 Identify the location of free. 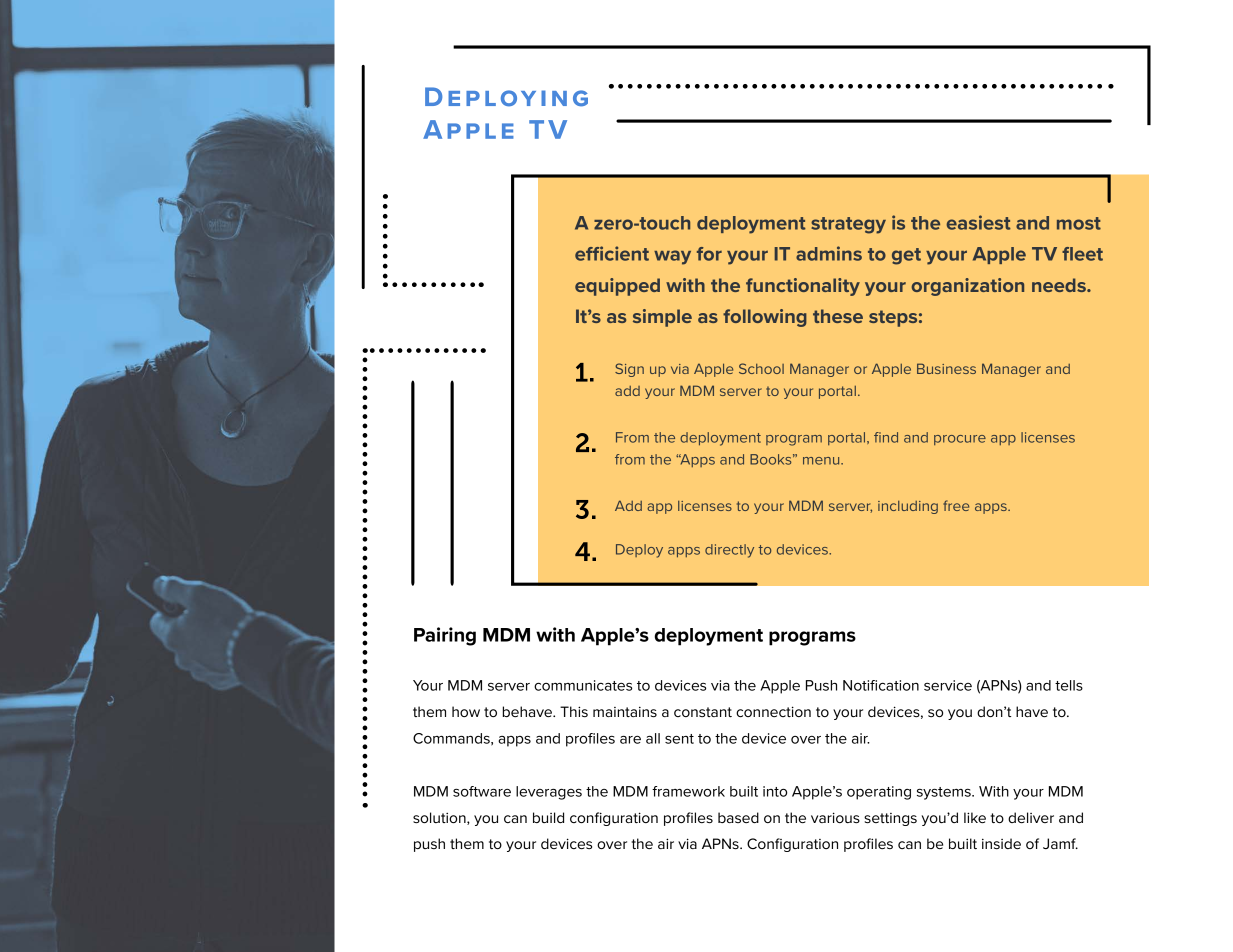
(956, 505).
